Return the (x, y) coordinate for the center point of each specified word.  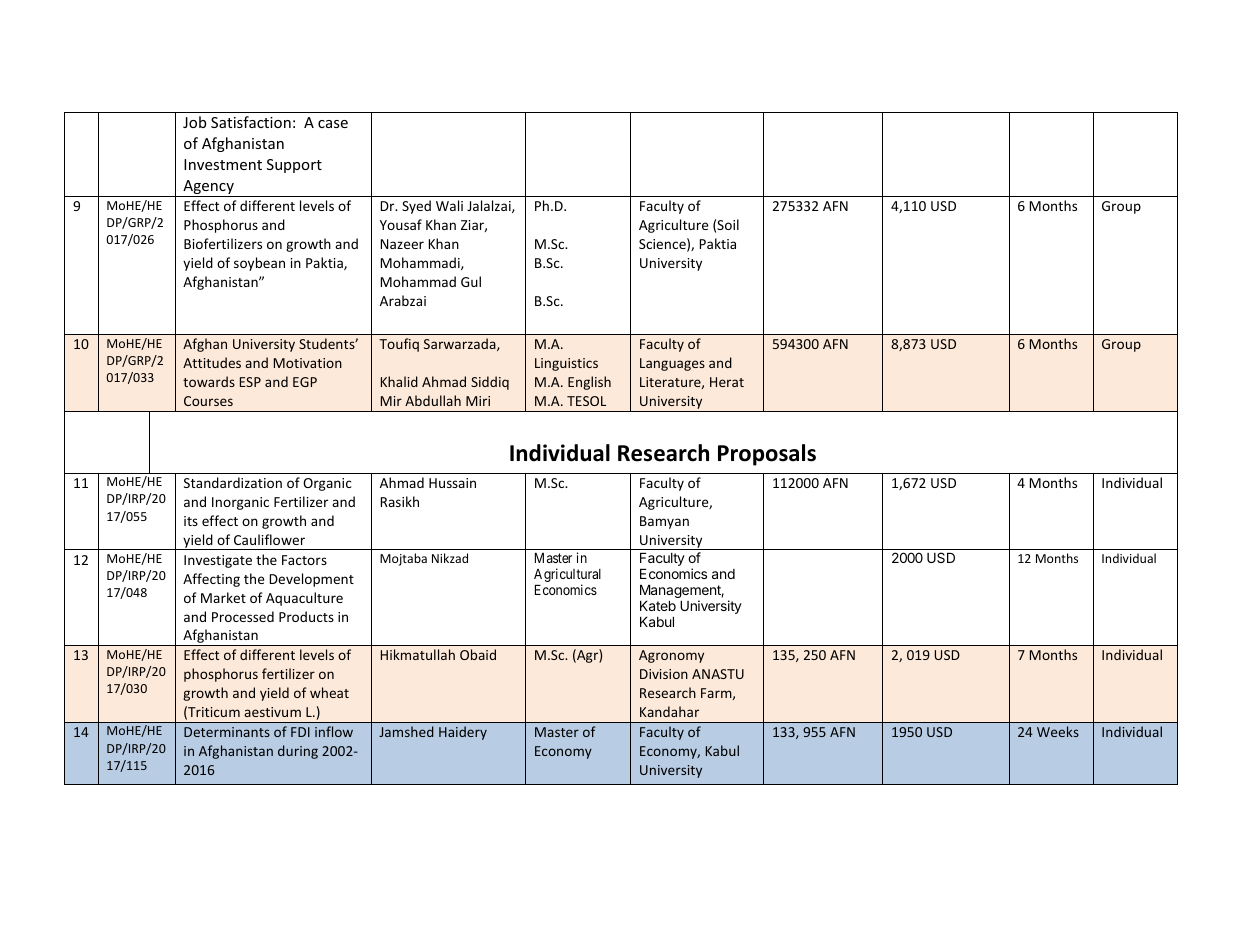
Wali (449, 205)
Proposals (767, 455)
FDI (300, 732)
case (333, 124)
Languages (672, 364)
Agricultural (567, 576)
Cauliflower (269, 539)
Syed (416, 207)
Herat (727, 382)
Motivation (308, 363)
